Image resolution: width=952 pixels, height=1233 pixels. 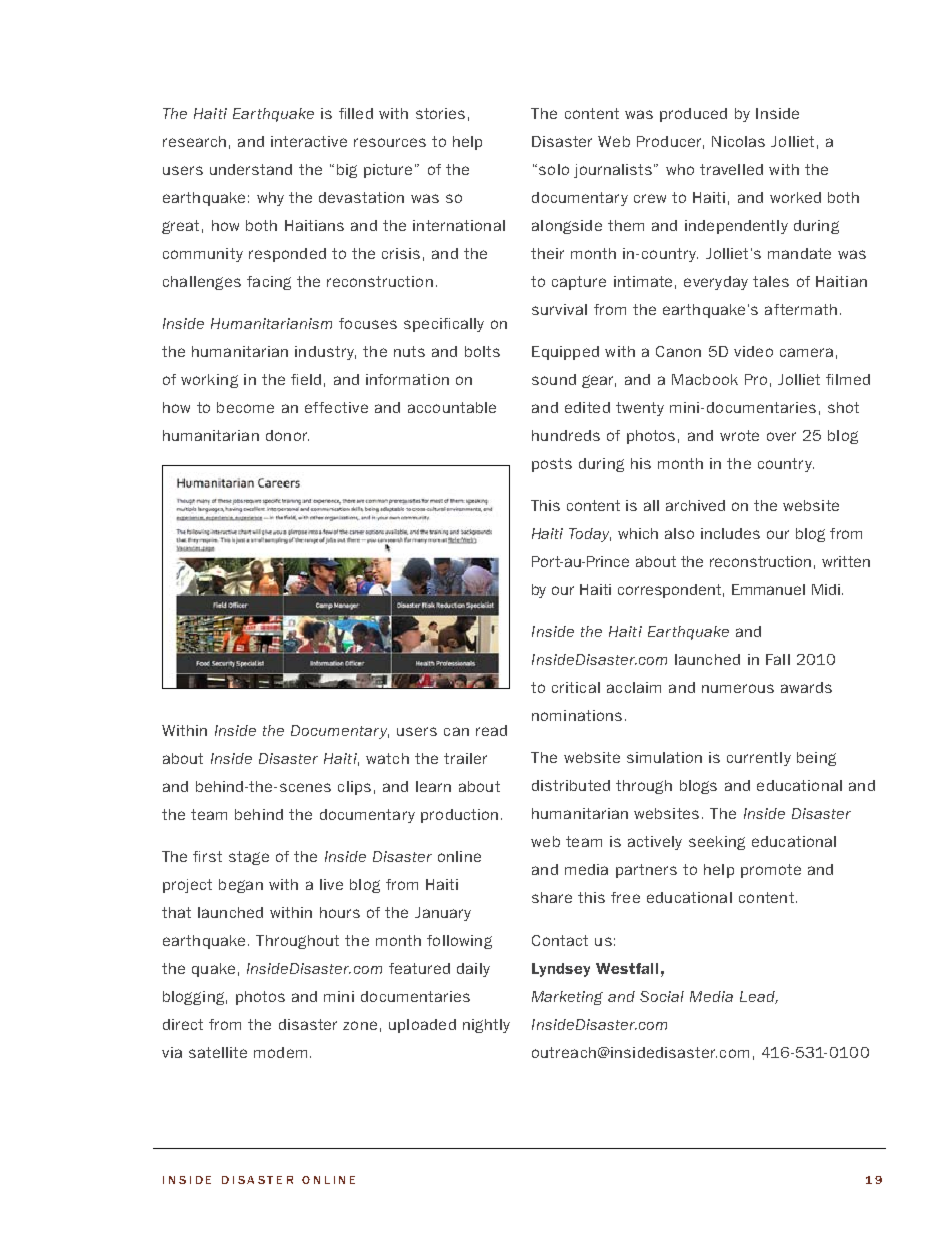 I want to click on donor, so click(x=287, y=435).
